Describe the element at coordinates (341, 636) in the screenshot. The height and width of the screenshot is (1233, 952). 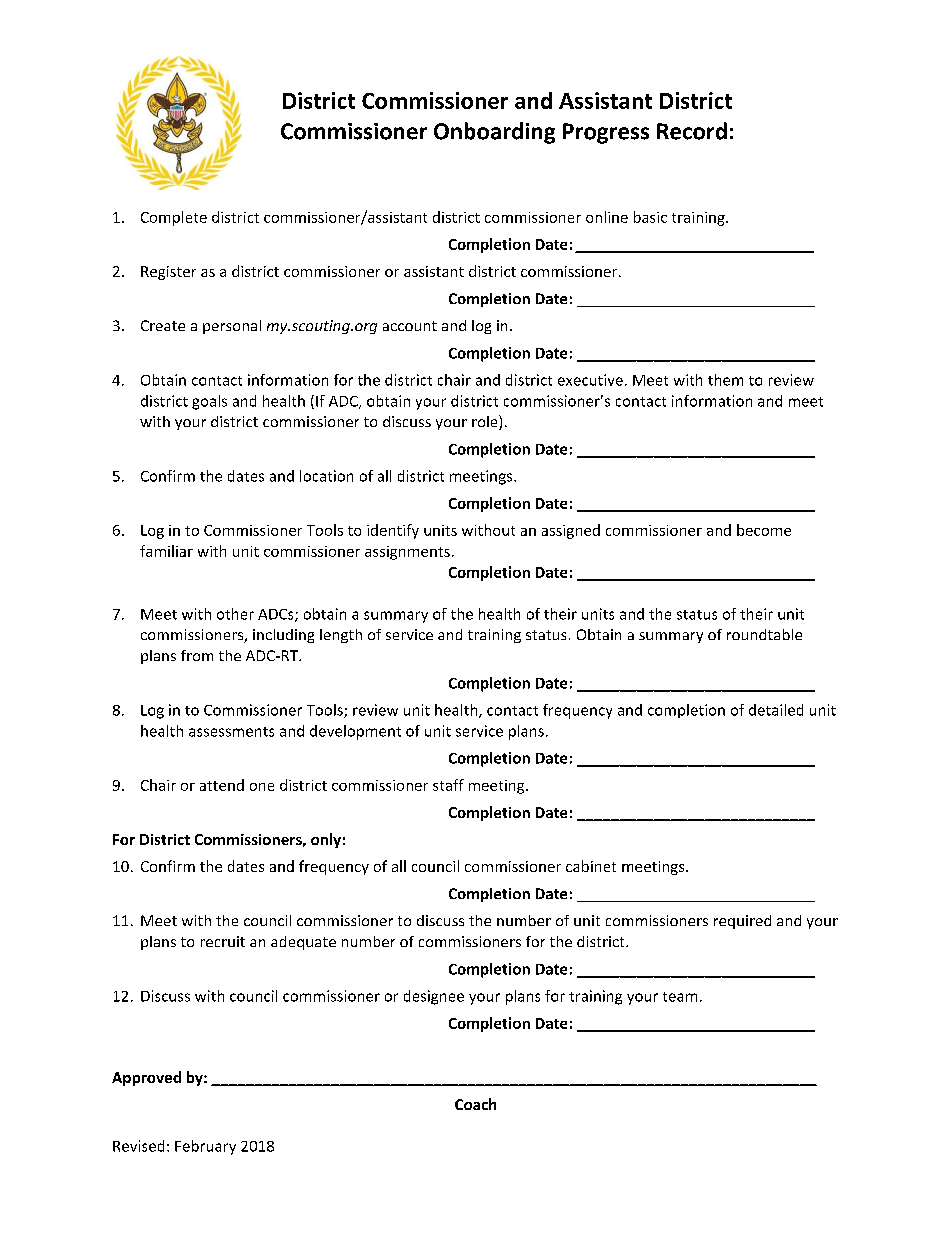
I see `length` at that location.
